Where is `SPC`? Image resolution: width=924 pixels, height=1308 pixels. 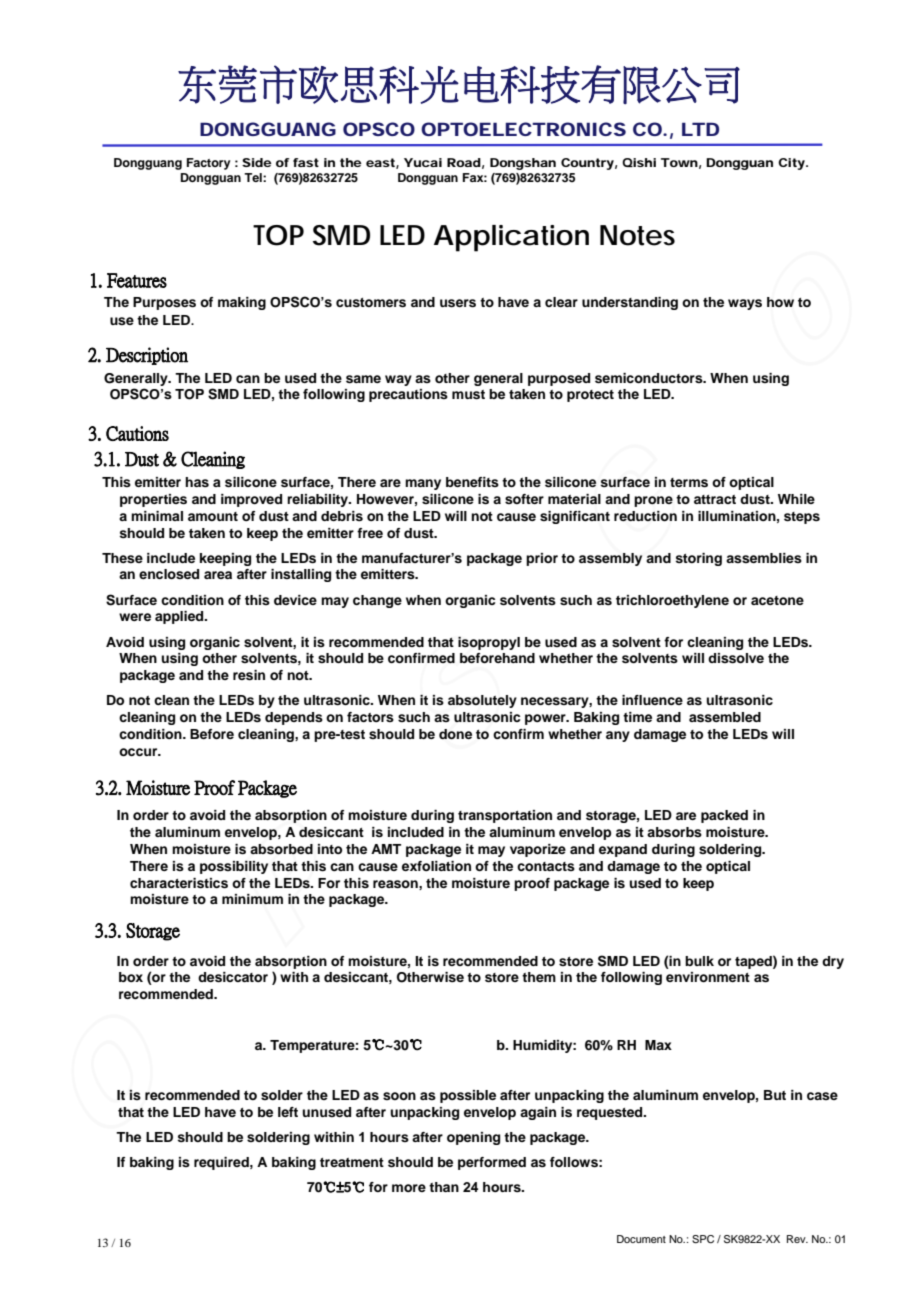
SPC is located at coordinates (703, 1239).
